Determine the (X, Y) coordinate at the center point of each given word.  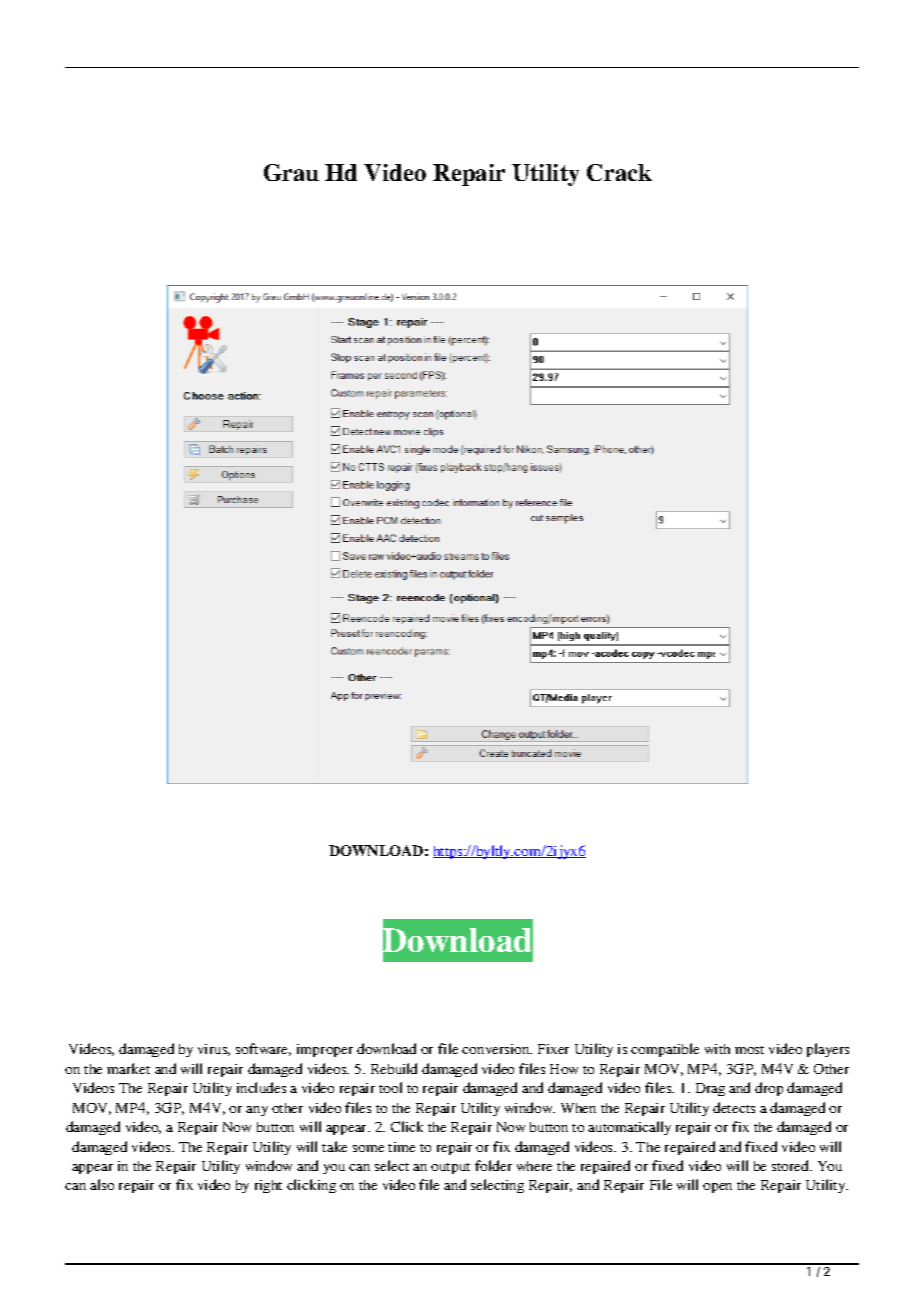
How (564, 1069)
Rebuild (394, 1068)
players (828, 1050)
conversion (497, 1049)
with (717, 1049)
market (128, 1068)
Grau (291, 172)
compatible (665, 1050)
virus (214, 1050)
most (749, 1050)
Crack (619, 172)
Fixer (553, 1049)
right (268, 1186)
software (263, 1049)
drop (769, 1089)
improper (325, 1050)
